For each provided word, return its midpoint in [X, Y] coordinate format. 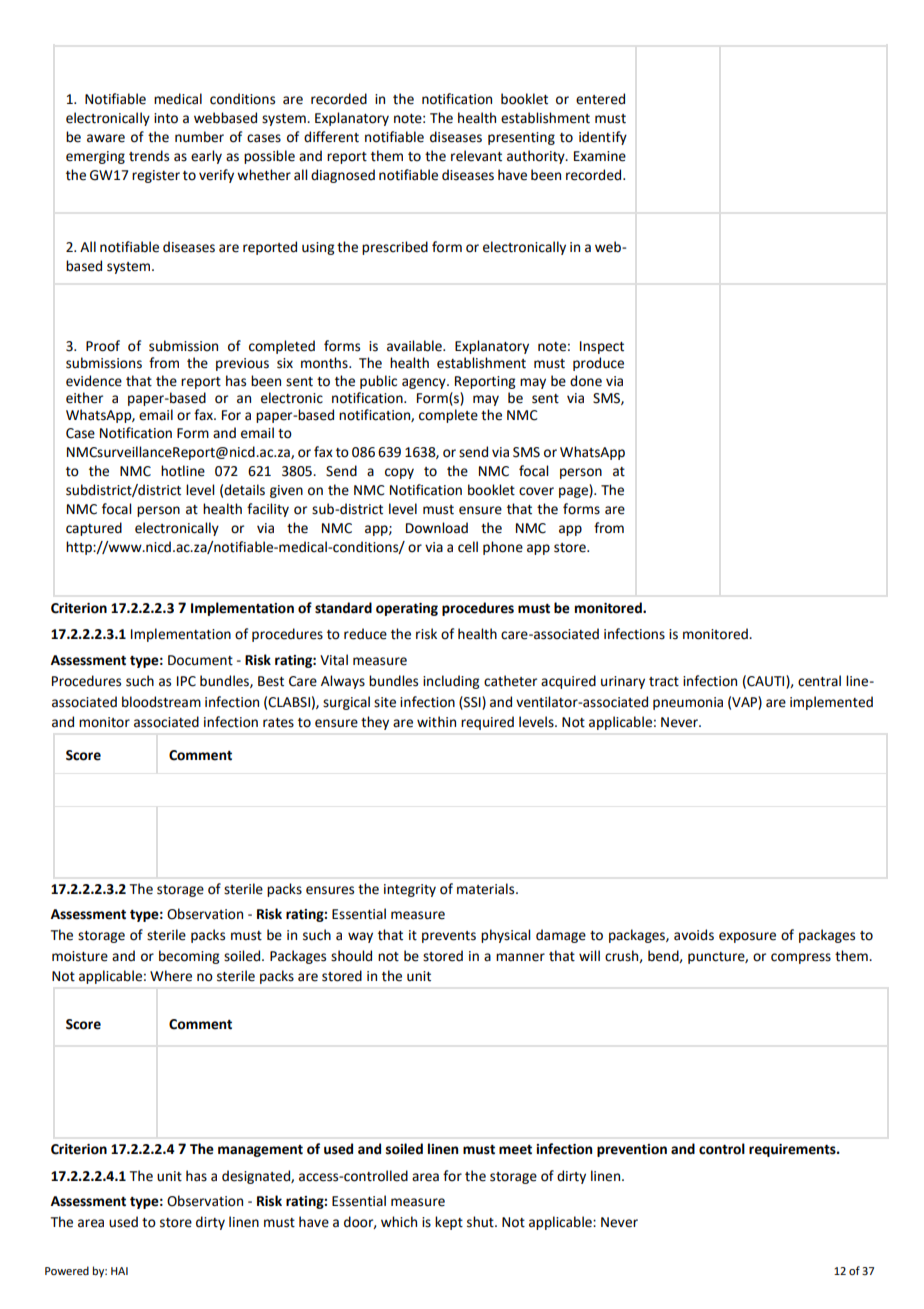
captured [94, 529]
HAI [119, 1271]
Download [437, 528]
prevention [632, 1150]
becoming [189, 957]
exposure [747, 937]
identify [603, 138]
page [574, 492]
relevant [476, 156]
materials [487, 889]
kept [449, 1223]
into [166, 118]
